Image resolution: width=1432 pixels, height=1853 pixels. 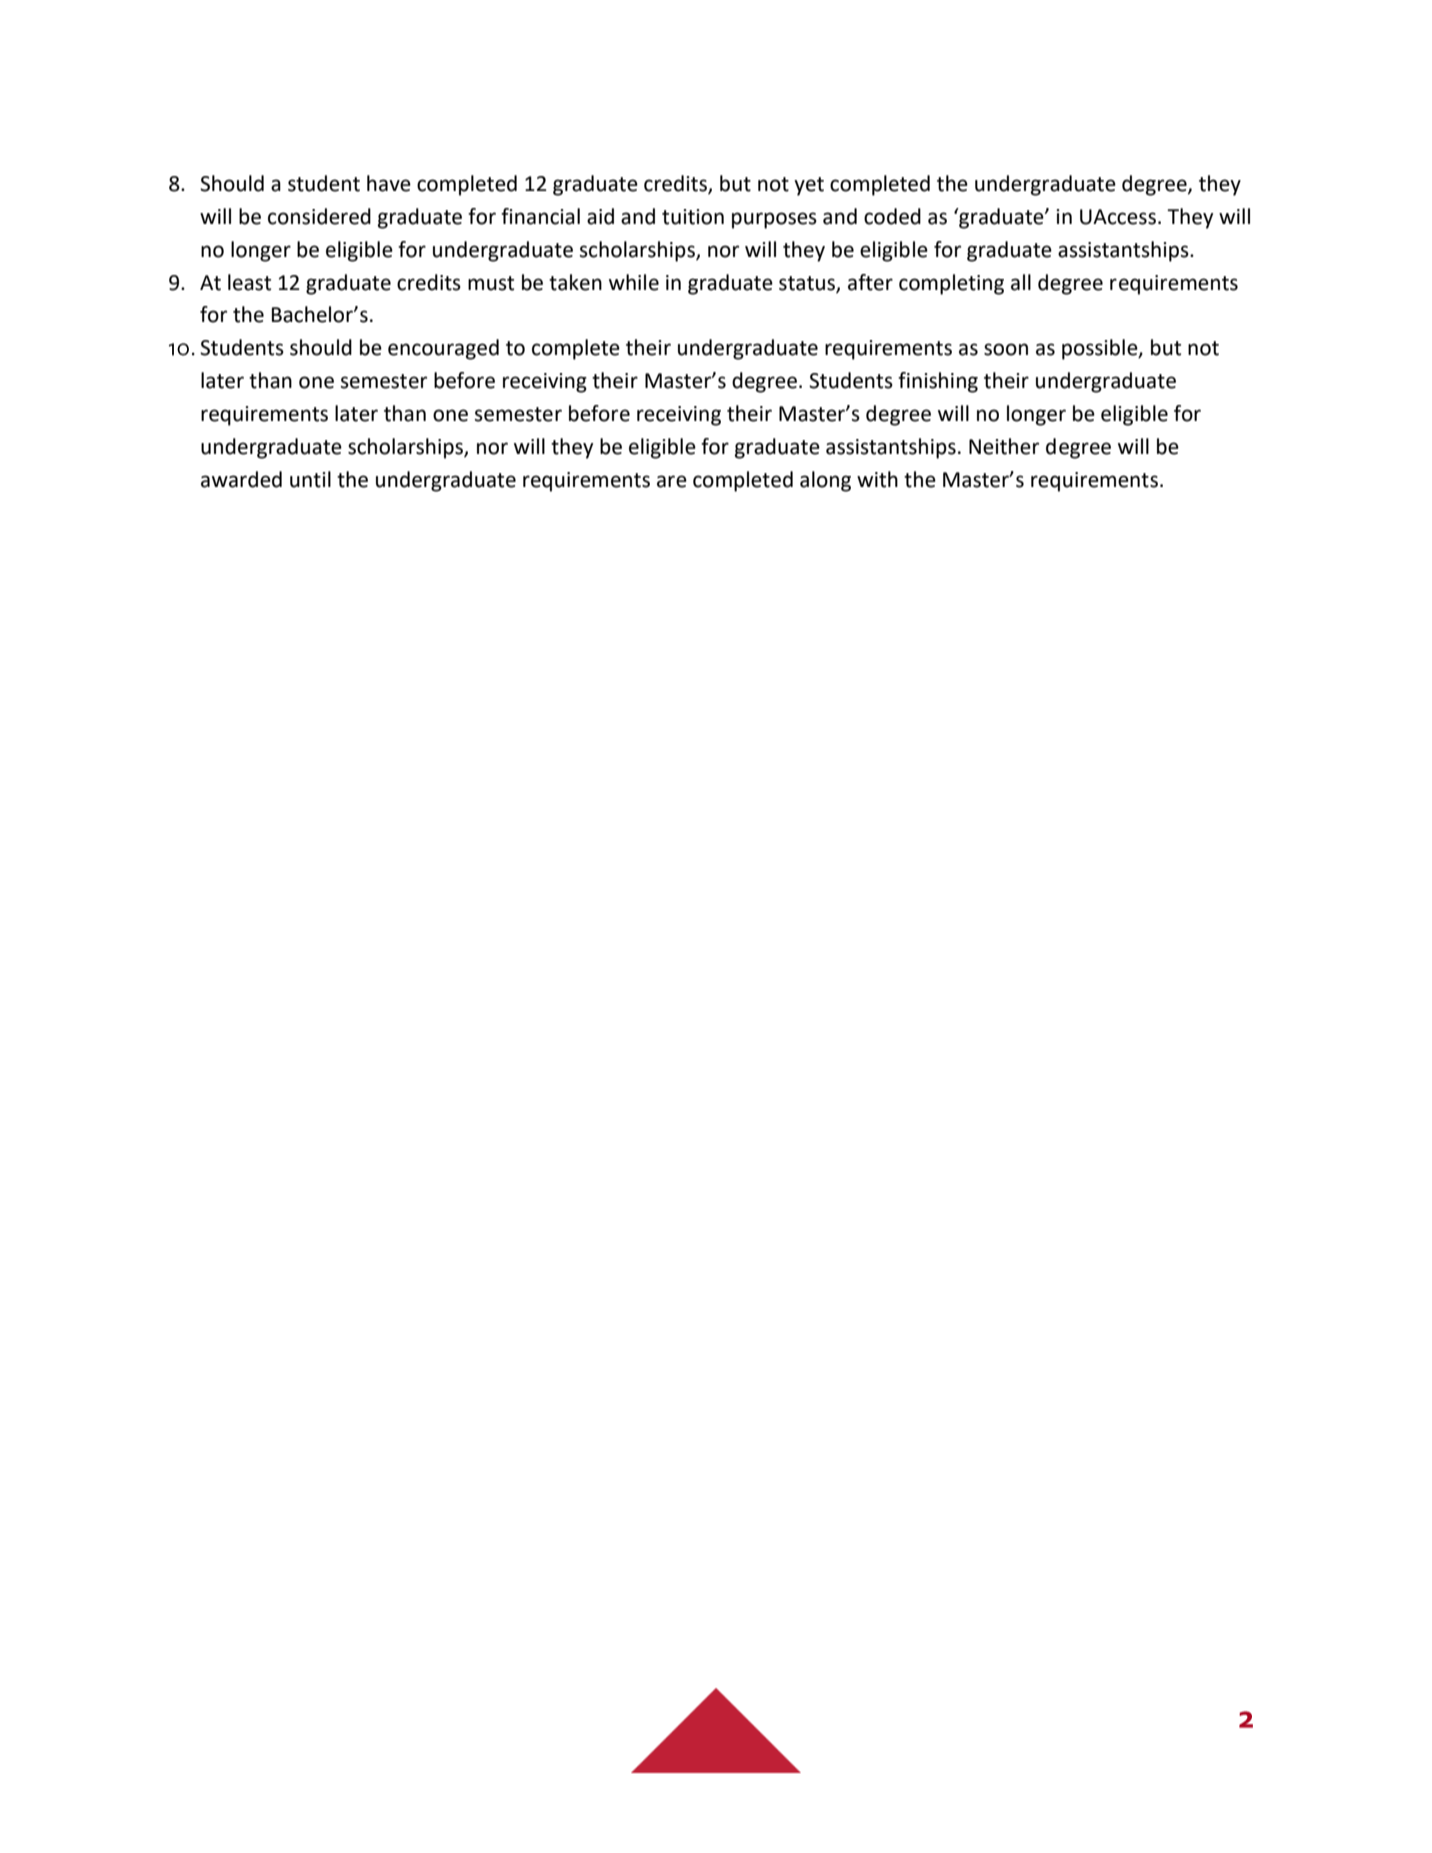 What do you see at coordinates (310, 479) in the document?
I see `until` at bounding box center [310, 479].
